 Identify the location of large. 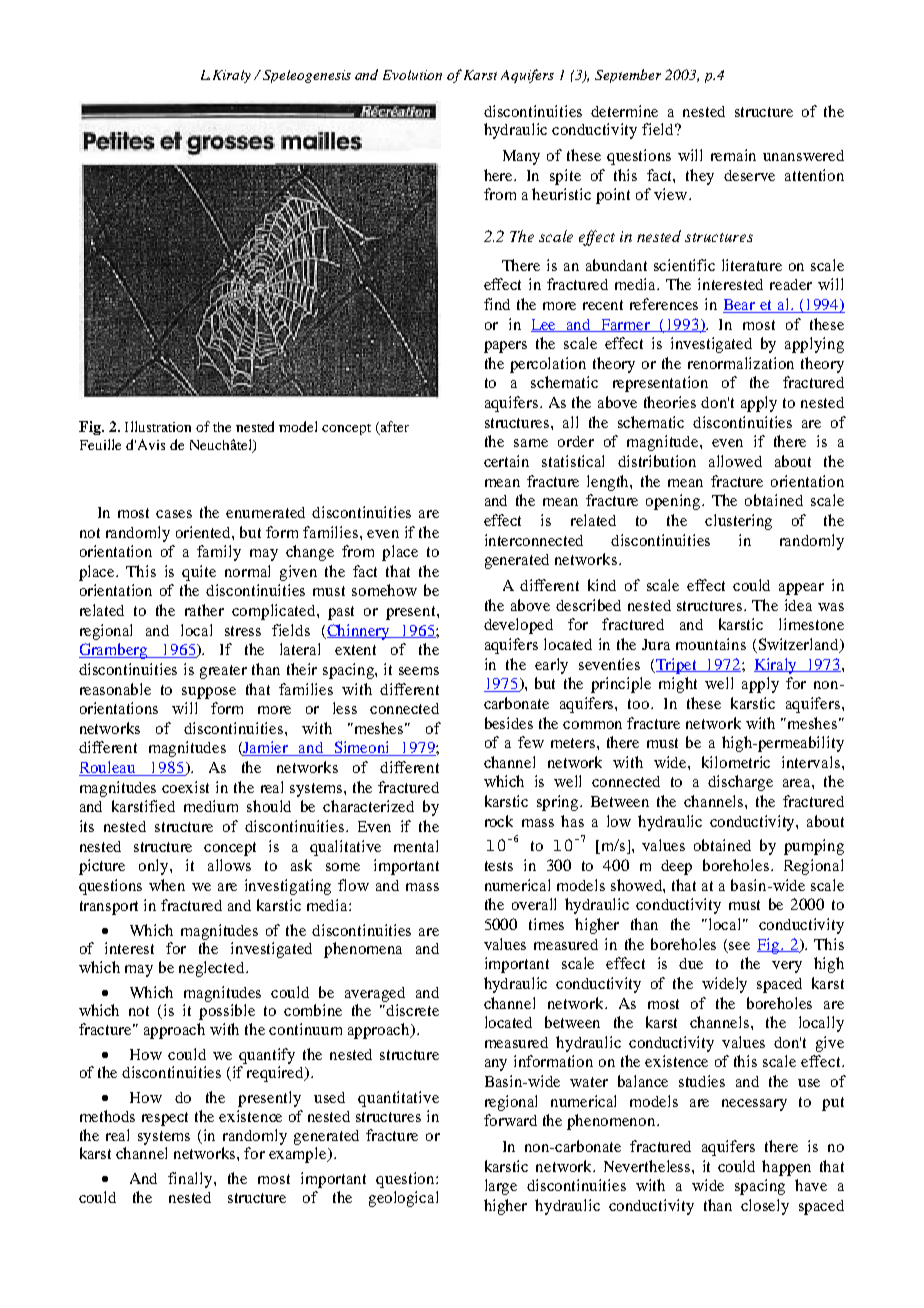
(501, 1187).
